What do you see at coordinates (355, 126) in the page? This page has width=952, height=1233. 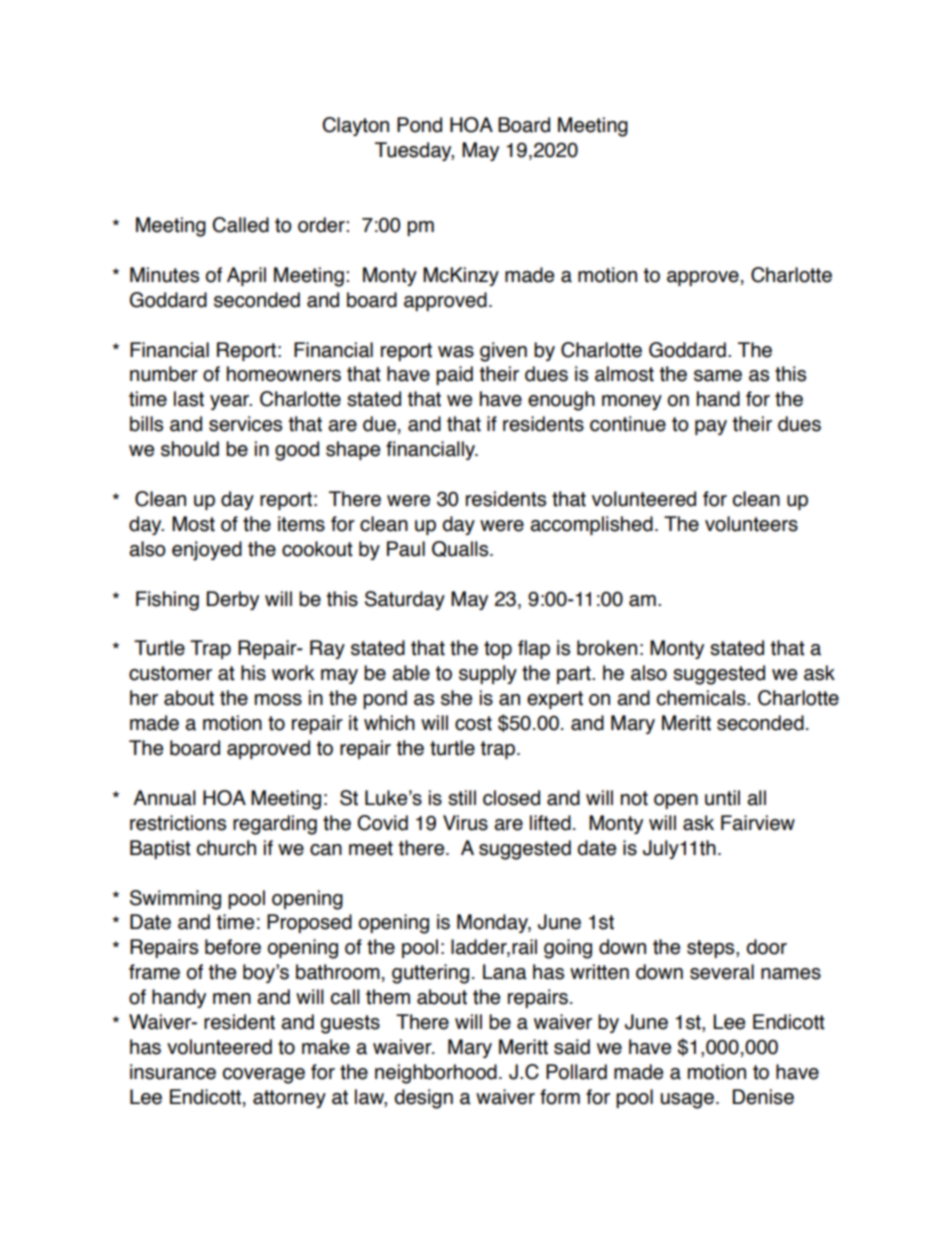 I see `Clayton` at bounding box center [355, 126].
